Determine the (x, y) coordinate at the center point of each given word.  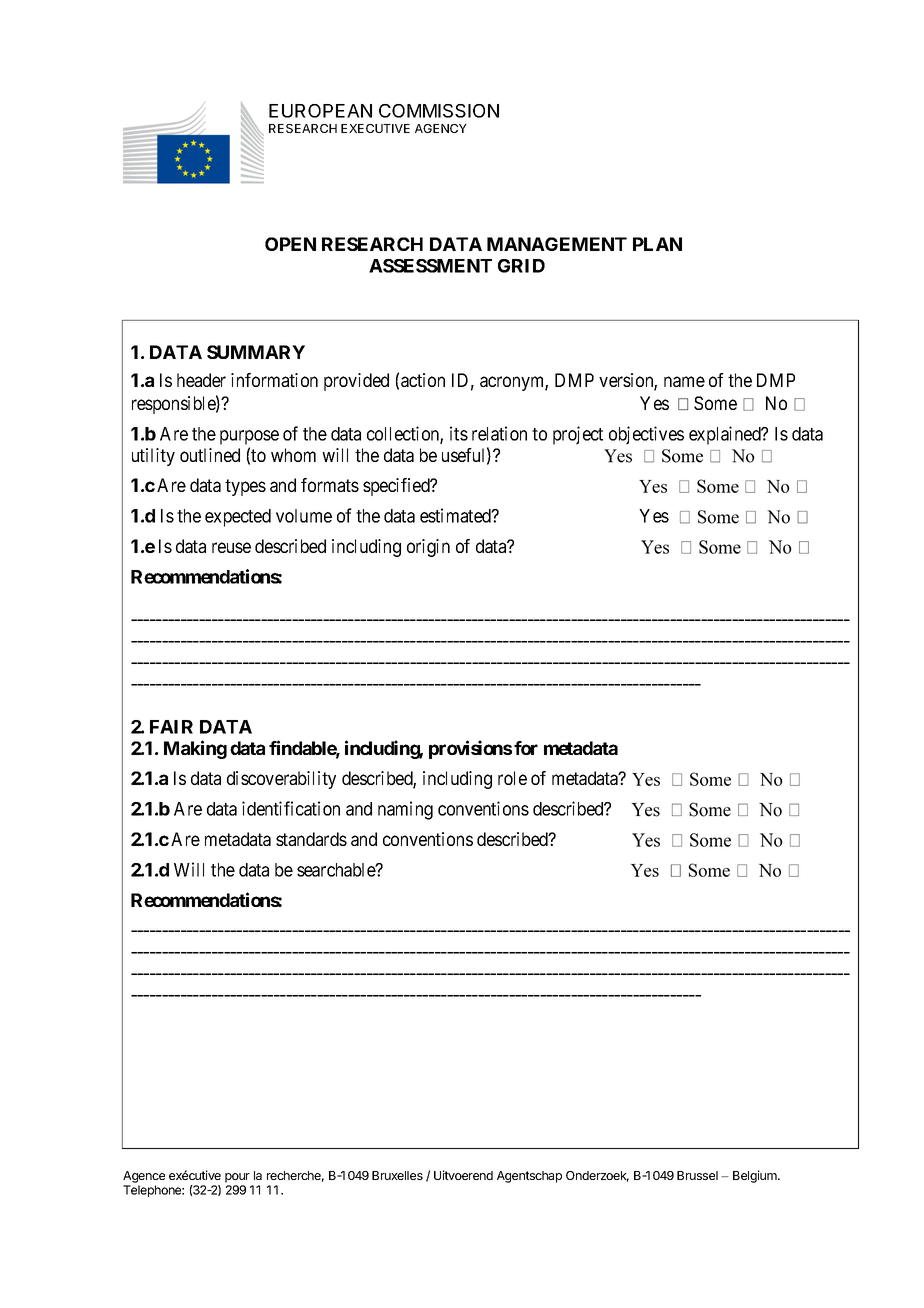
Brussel (697, 1175)
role (512, 778)
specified (397, 487)
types (245, 487)
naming (405, 810)
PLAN (657, 244)
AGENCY (441, 128)
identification (291, 808)
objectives (646, 435)
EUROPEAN (320, 111)
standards (311, 839)
